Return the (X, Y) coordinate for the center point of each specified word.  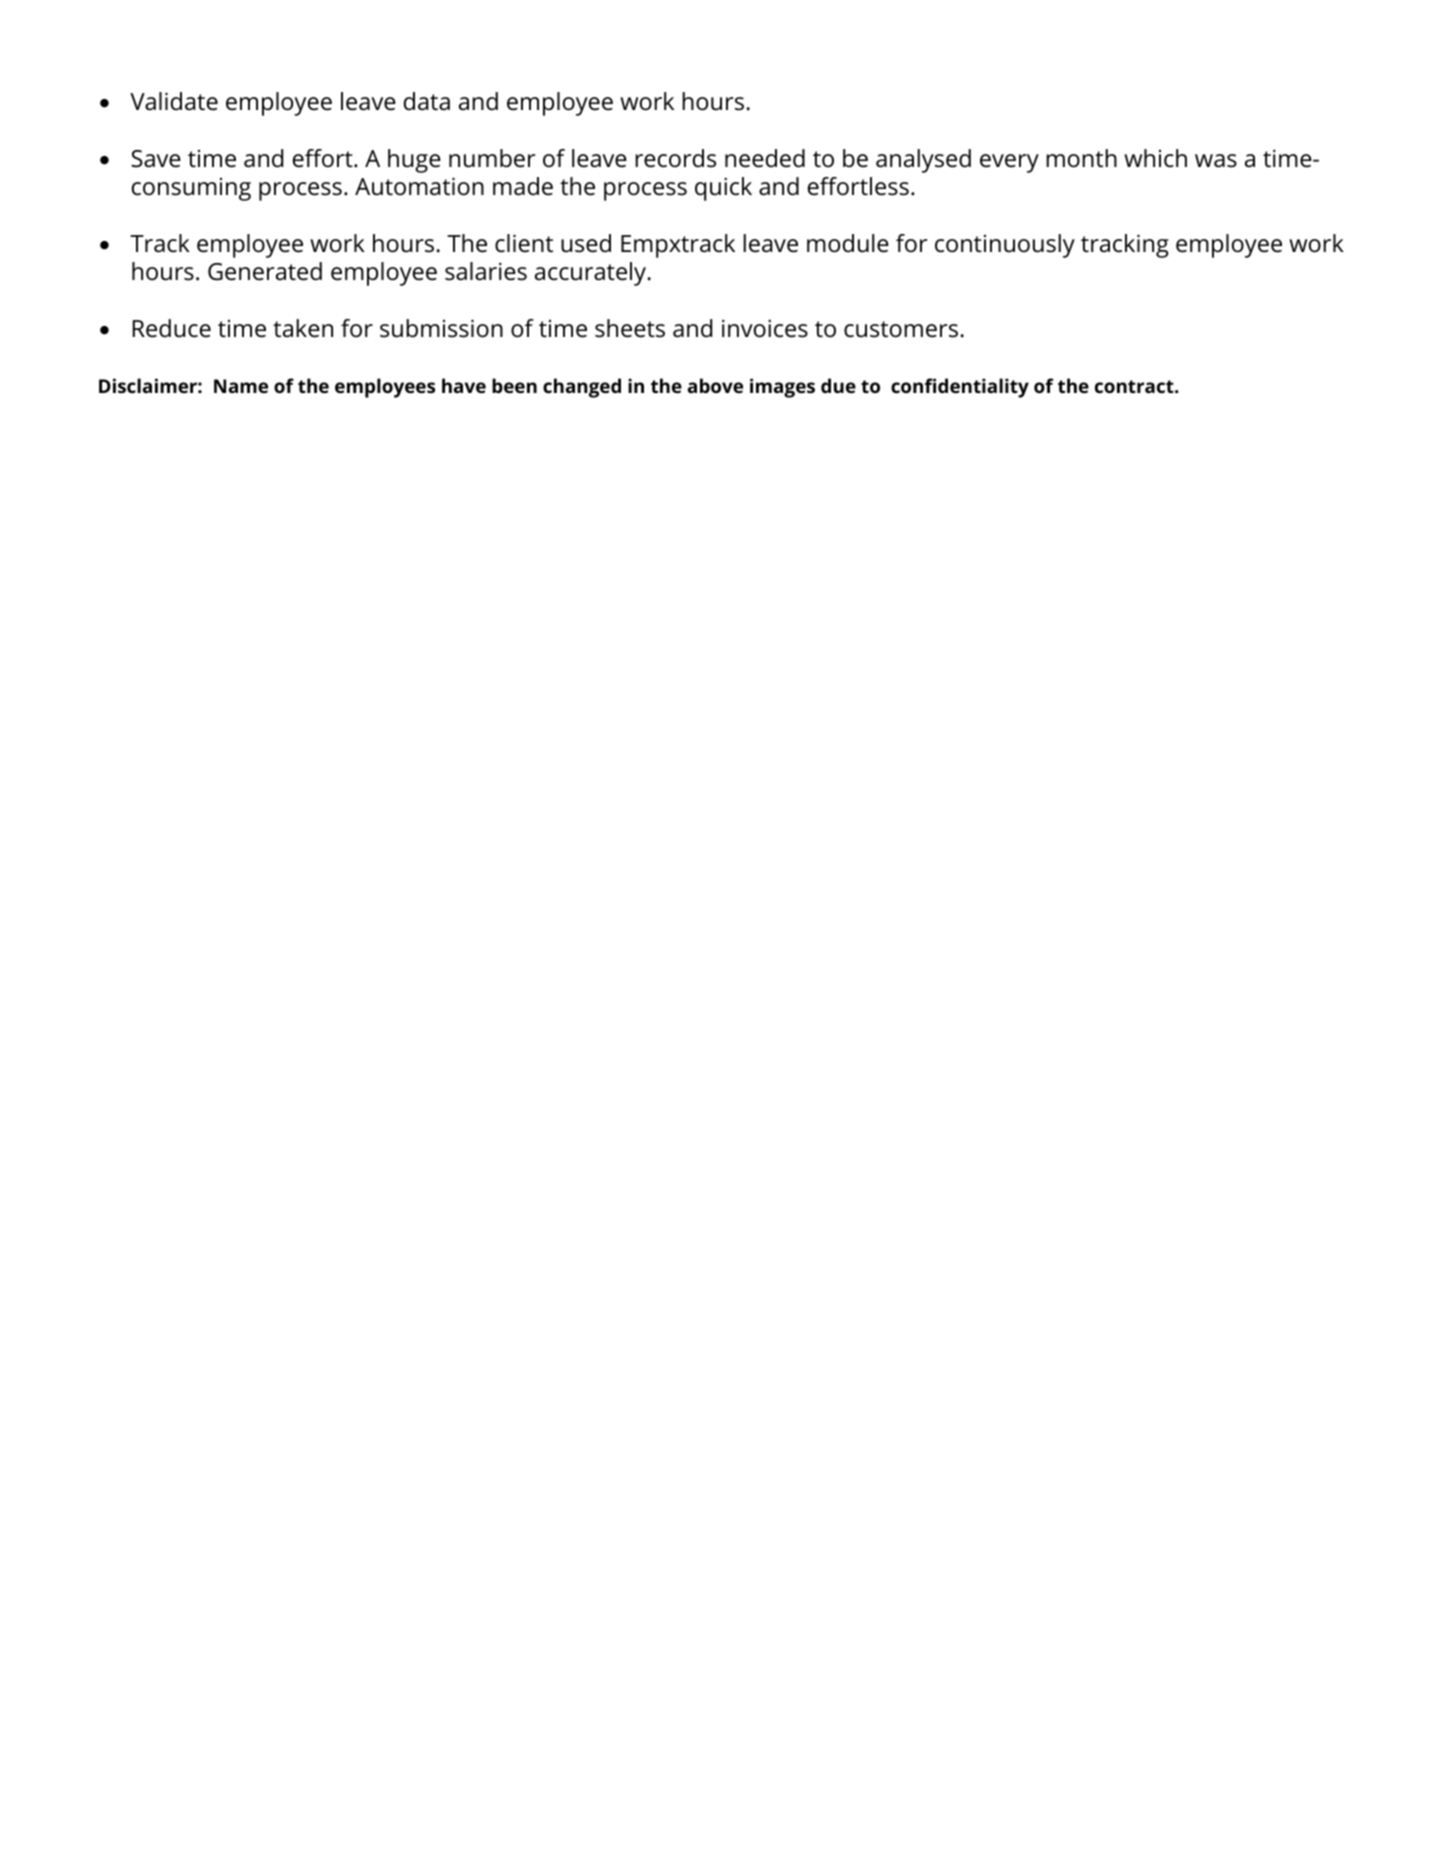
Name (241, 386)
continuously (1005, 246)
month (1081, 158)
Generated (265, 271)
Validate (174, 101)
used (586, 243)
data (427, 101)
